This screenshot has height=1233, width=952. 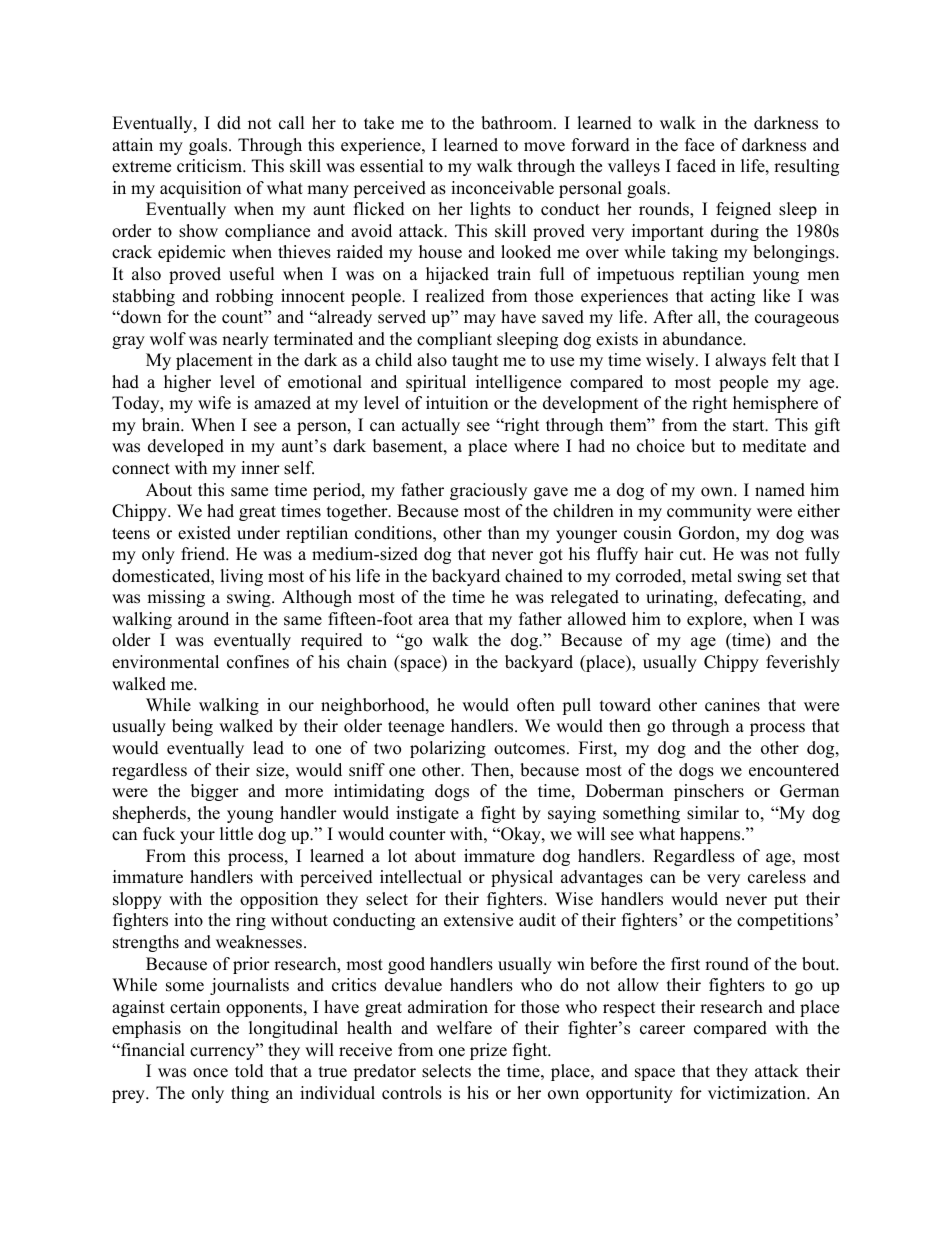 I want to click on bathroom, so click(x=518, y=123).
